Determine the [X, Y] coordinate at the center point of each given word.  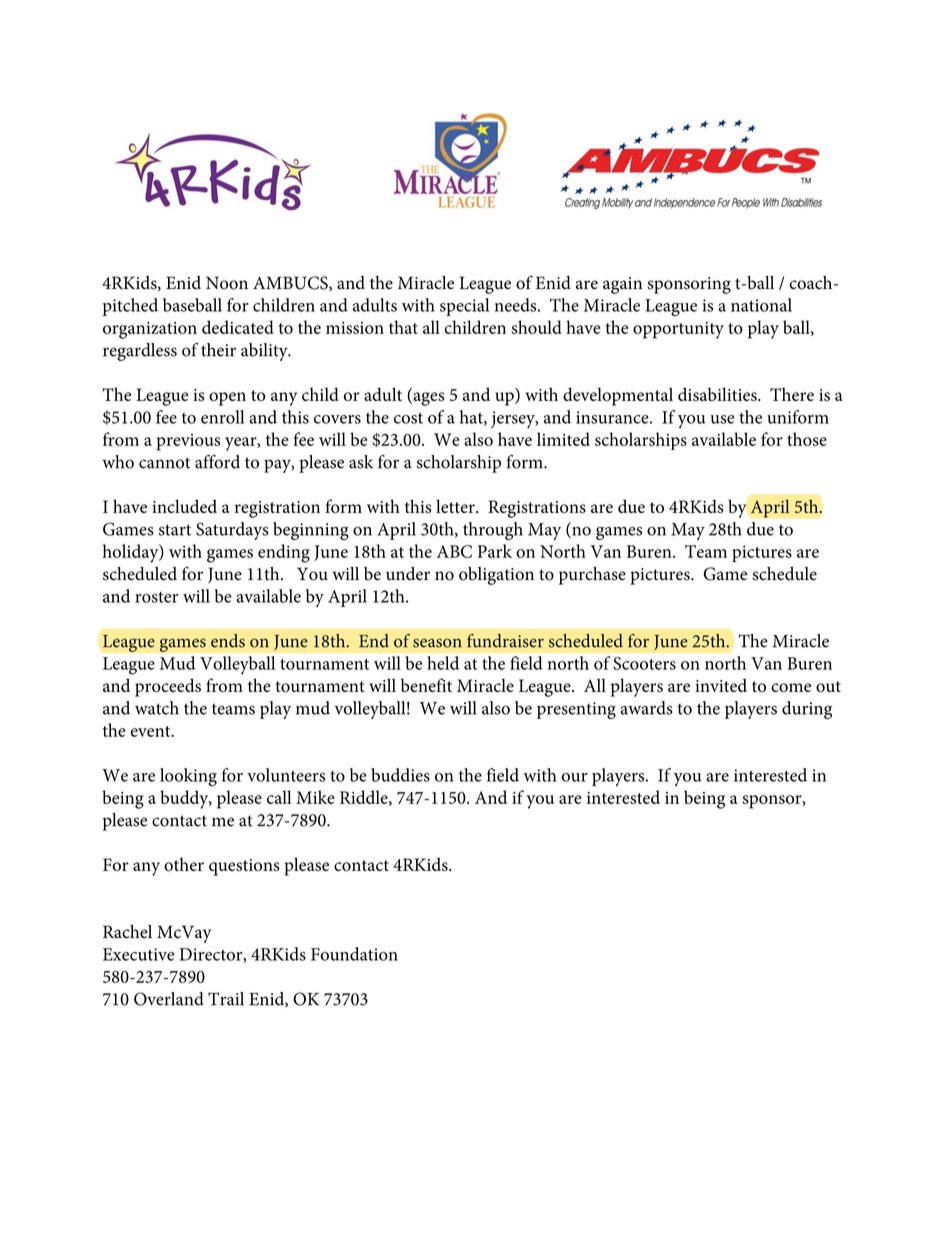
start [175, 530]
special [464, 307]
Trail [226, 999]
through [493, 531]
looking [188, 777]
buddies [400, 775]
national [761, 305]
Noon [227, 283]
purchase [592, 576]
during [807, 710]
